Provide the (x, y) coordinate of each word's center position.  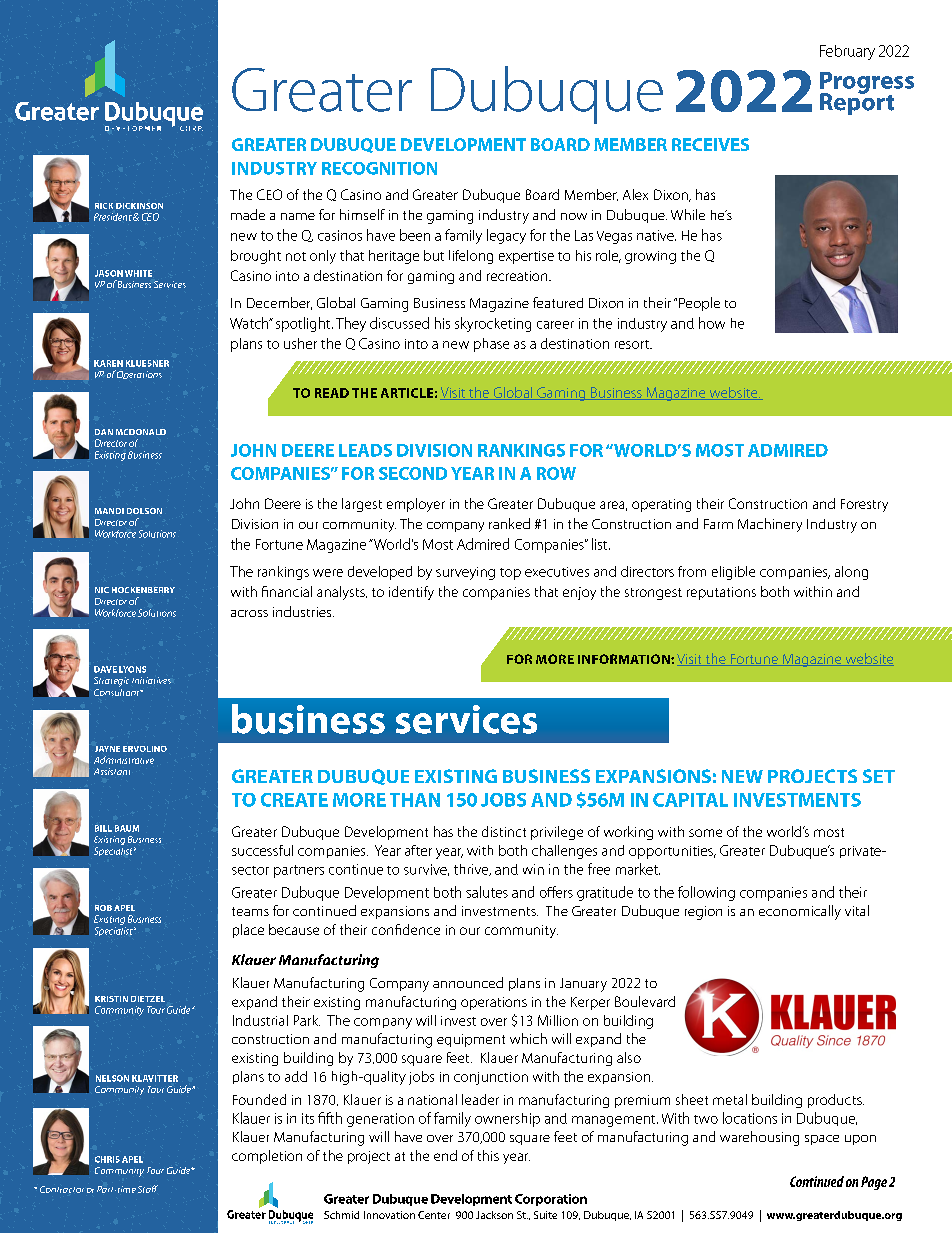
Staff (148, 1189)
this (488, 1155)
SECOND (413, 473)
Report (857, 103)
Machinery (770, 525)
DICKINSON (139, 206)
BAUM (127, 828)
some (705, 833)
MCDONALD (141, 432)
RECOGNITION (379, 168)
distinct (504, 831)
